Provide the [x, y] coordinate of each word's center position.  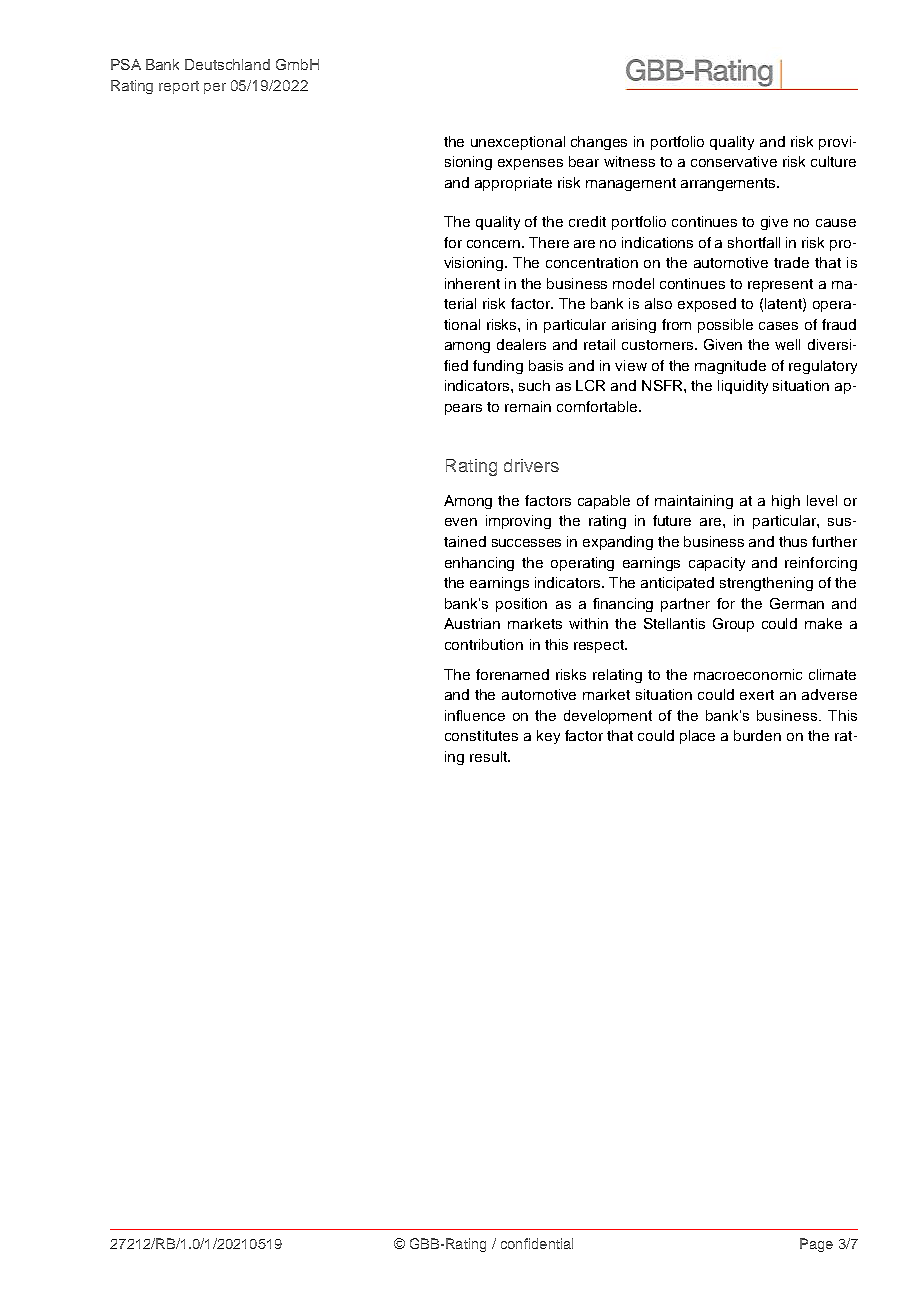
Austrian [472, 623]
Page [816, 1245]
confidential [537, 1243]
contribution [484, 644]
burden [757, 735]
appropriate [513, 184]
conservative [734, 161]
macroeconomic [748, 674]
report [179, 87]
